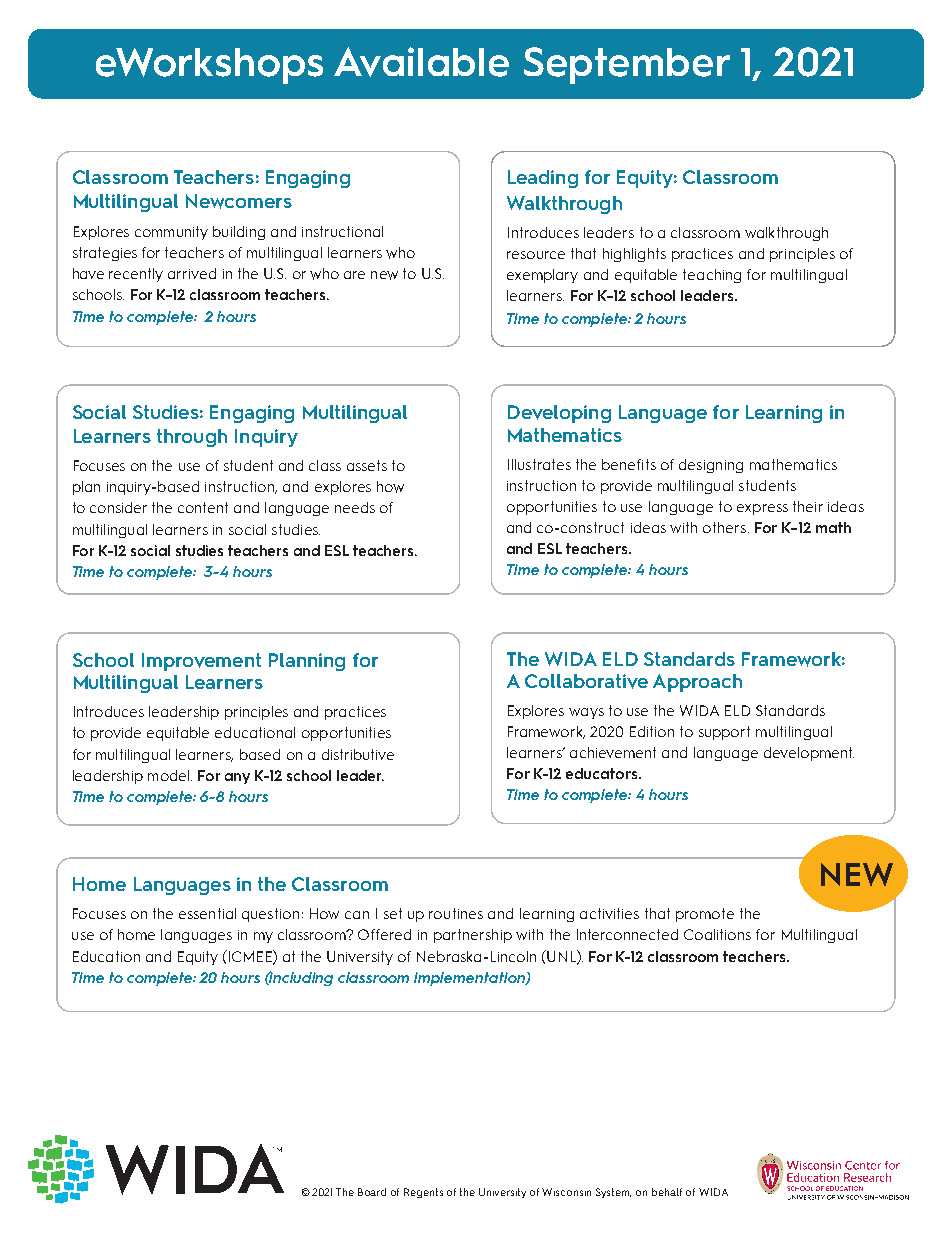 This screenshot has height=1233, width=952. What do you see at coordinates (423, 1193) in the screenshot?
I see `Regents` at bounding box center [423, 1193].
